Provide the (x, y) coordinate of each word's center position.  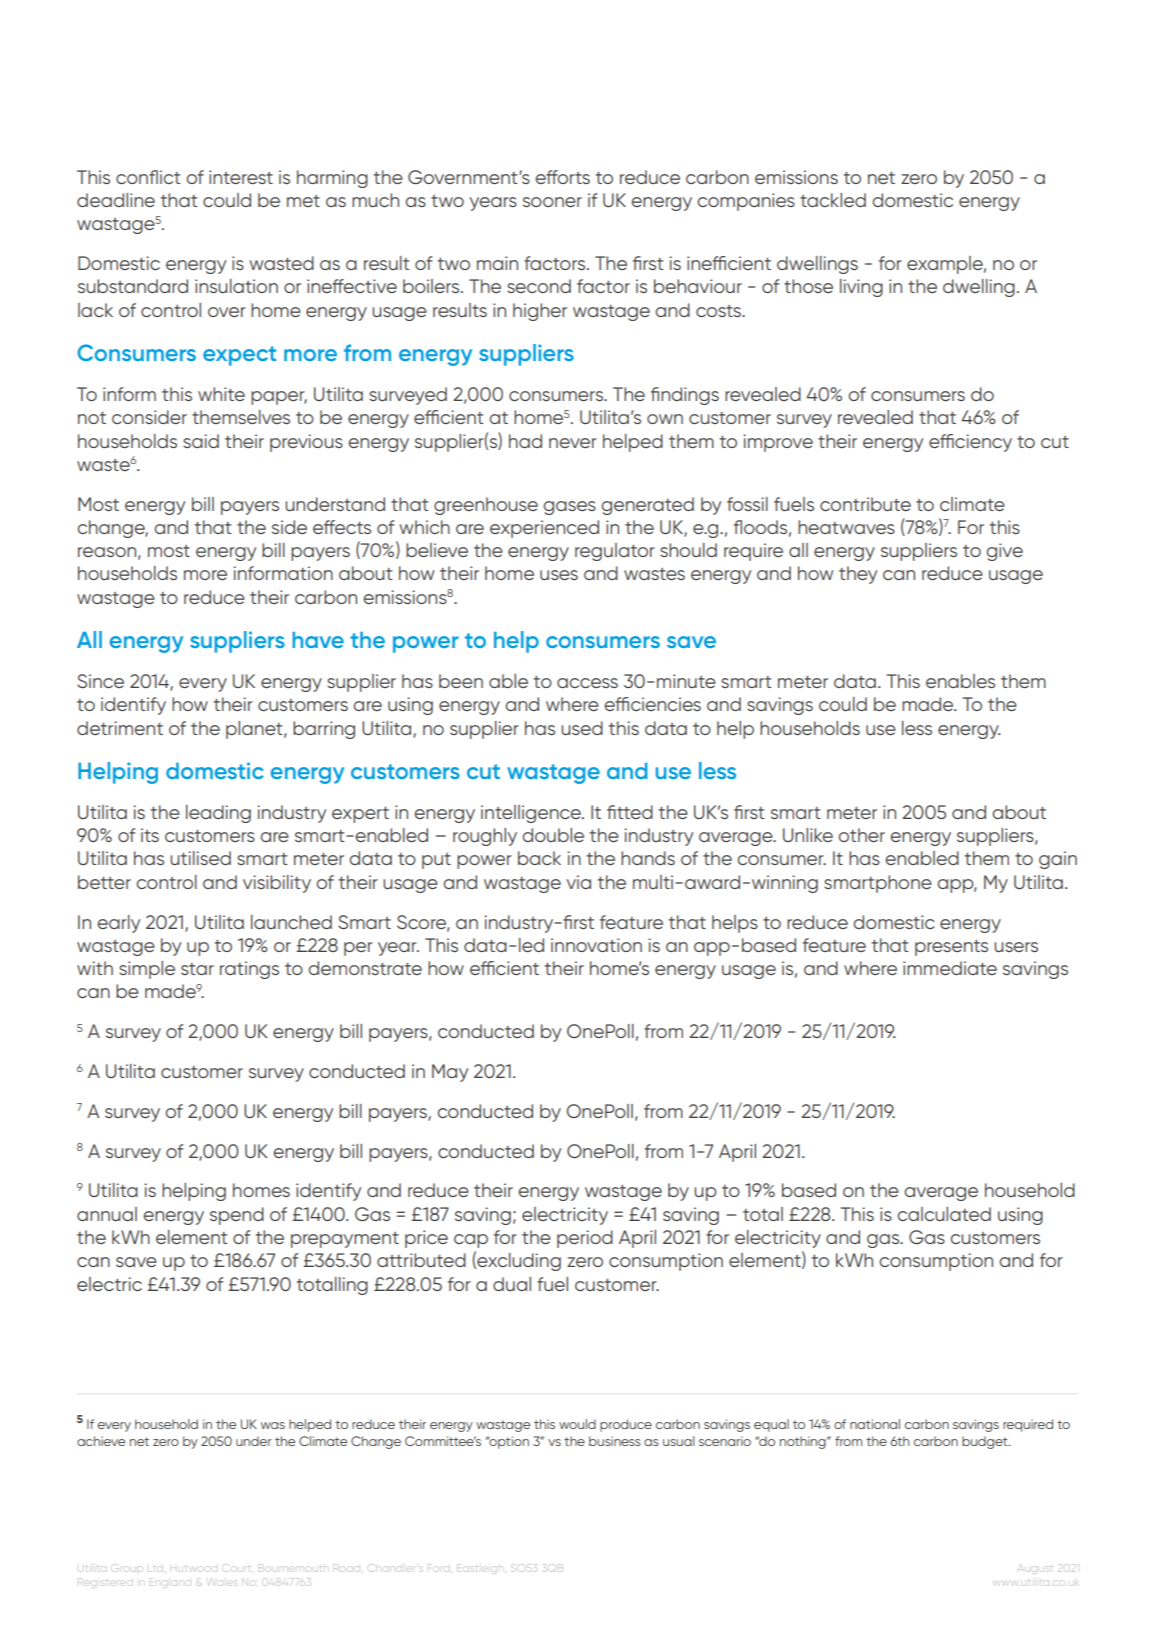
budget (986, 1442)
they (858, 575)
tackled (833, 200)
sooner (552, 202)
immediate (950, 968)
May (450, 1073)
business (615, 1441)
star (197, 969)
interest (241, 177)
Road (348, 1568)
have (318, 640)
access (587, 683)
